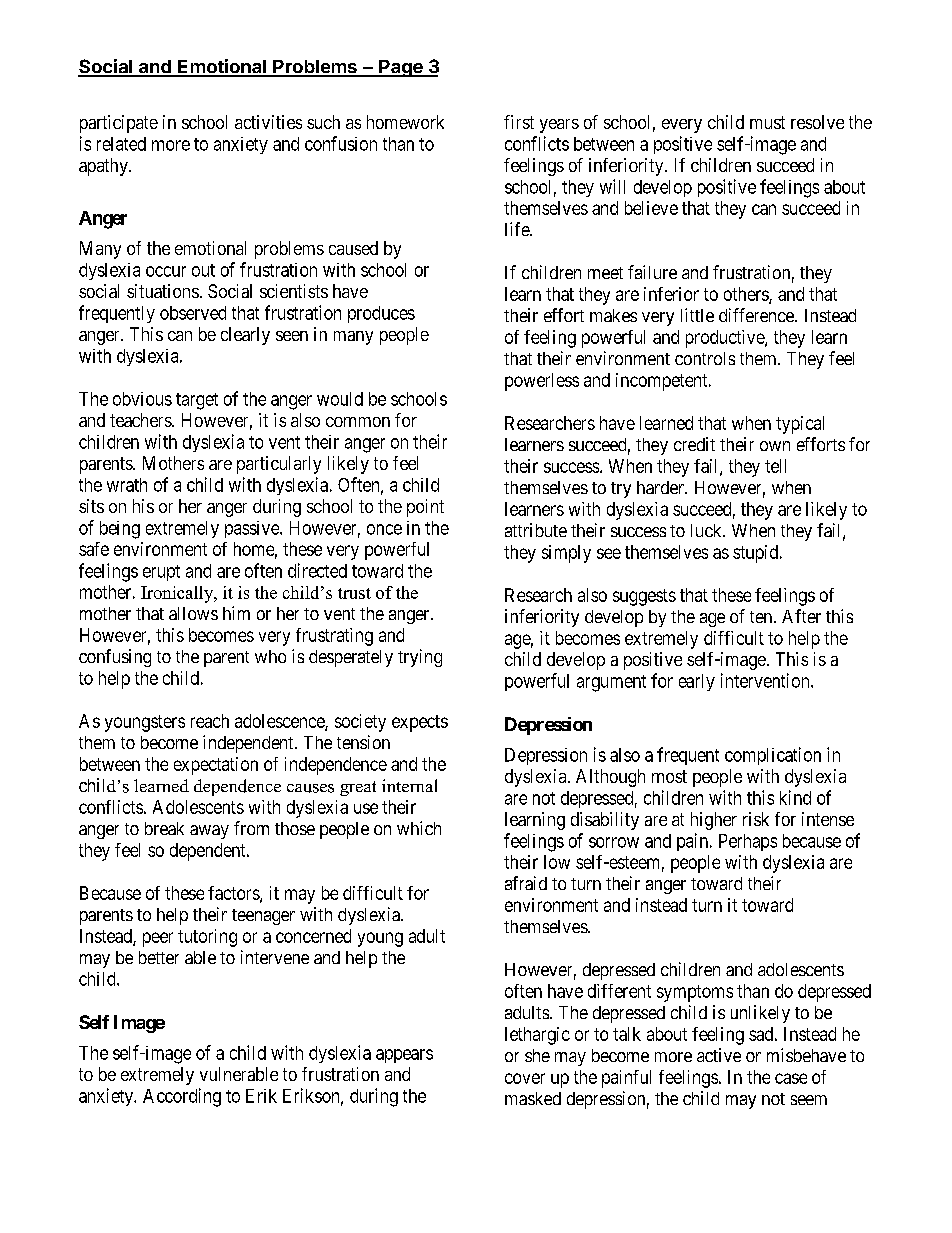  Describe the element at coordinates (775, 446) in the screenshot. I see `own` at that location.
